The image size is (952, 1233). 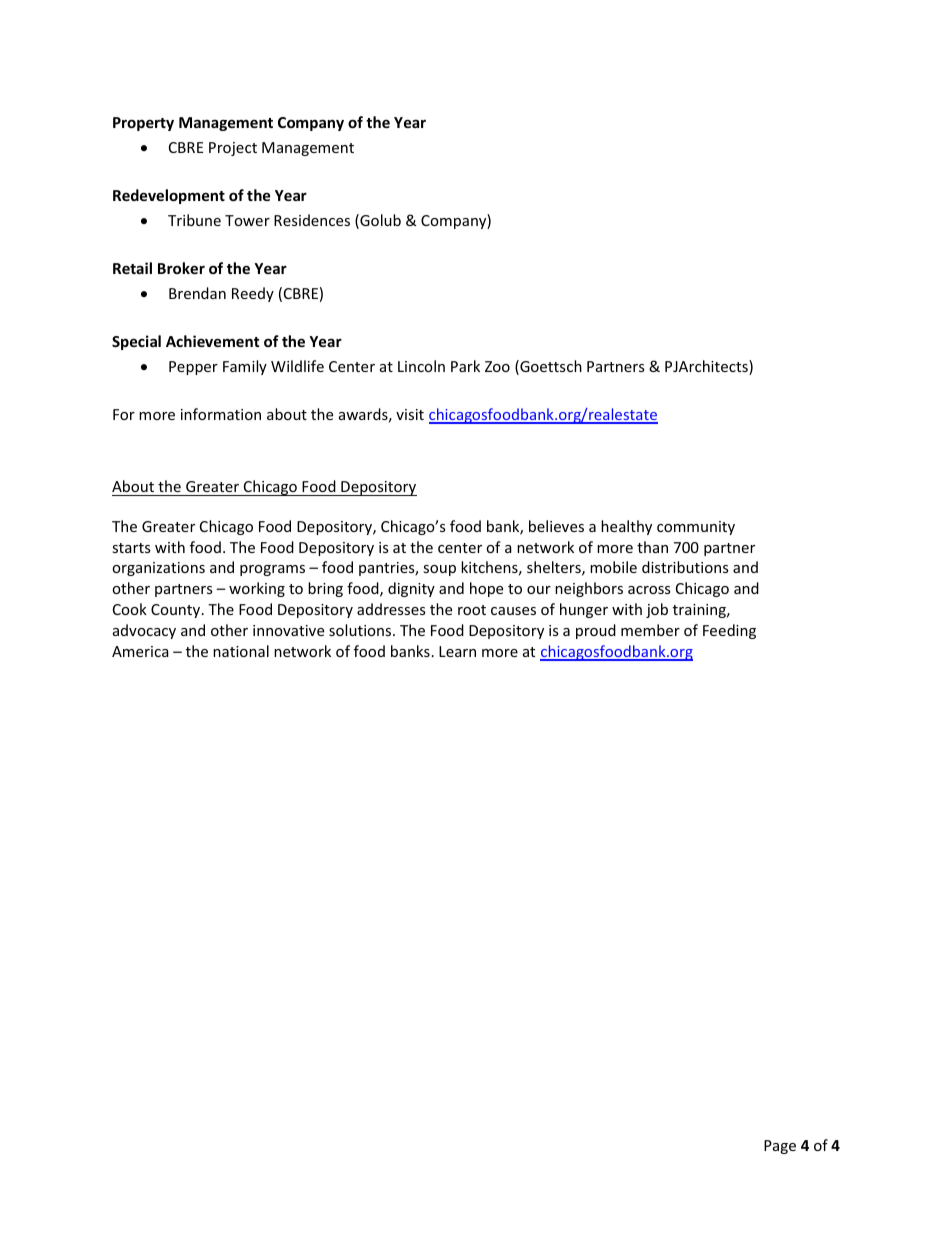 What do you see at coordinates (729, 631) in the page?
I see `Feeding` at bounding box center [729, 631].
